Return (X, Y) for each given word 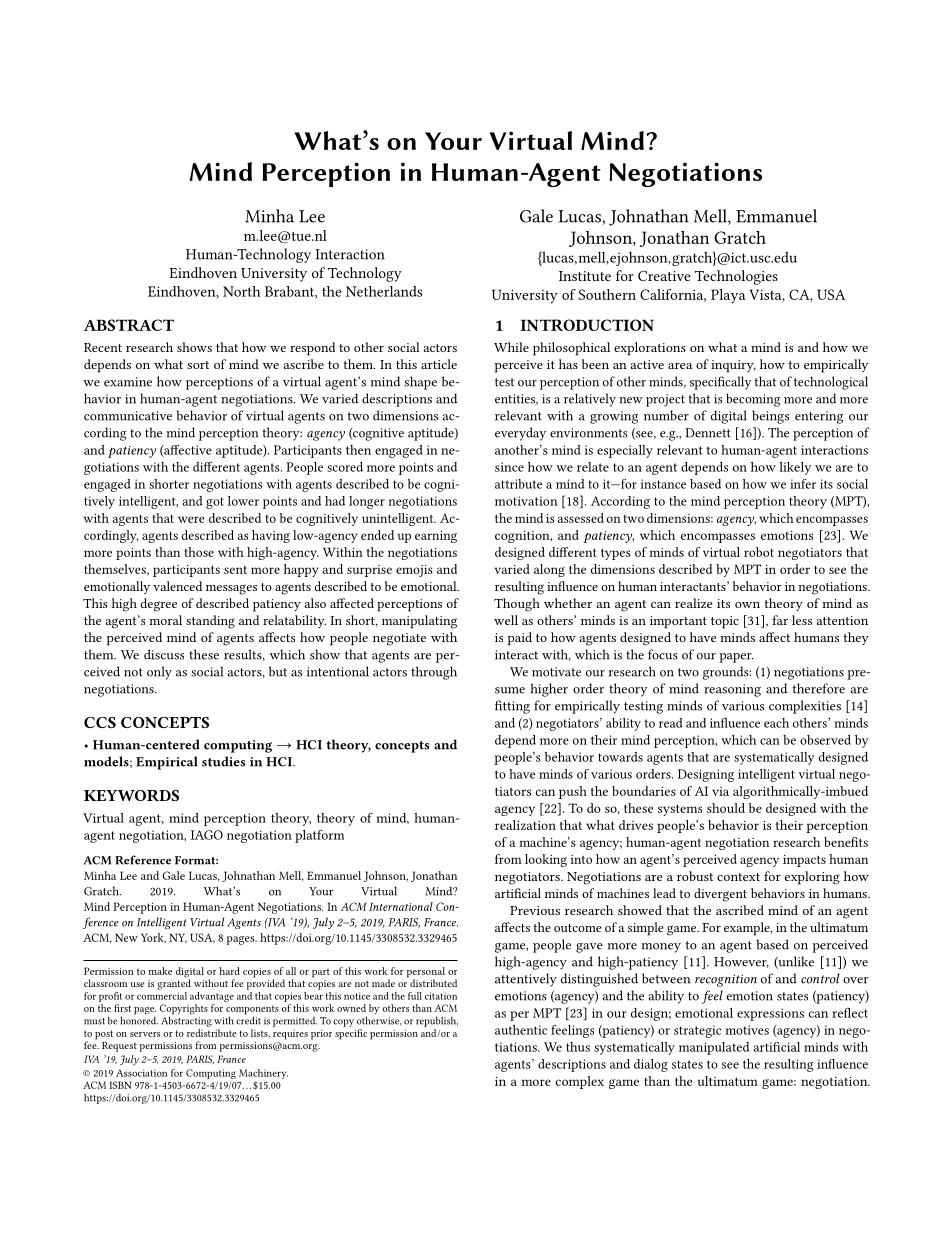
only (159, 673)
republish (437, 1022)
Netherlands (384, 291)
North (241, 291)
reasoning (732, 690)
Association (141, 1073)
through (434, 673)
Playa (728, 296)
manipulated (714, 1048)
